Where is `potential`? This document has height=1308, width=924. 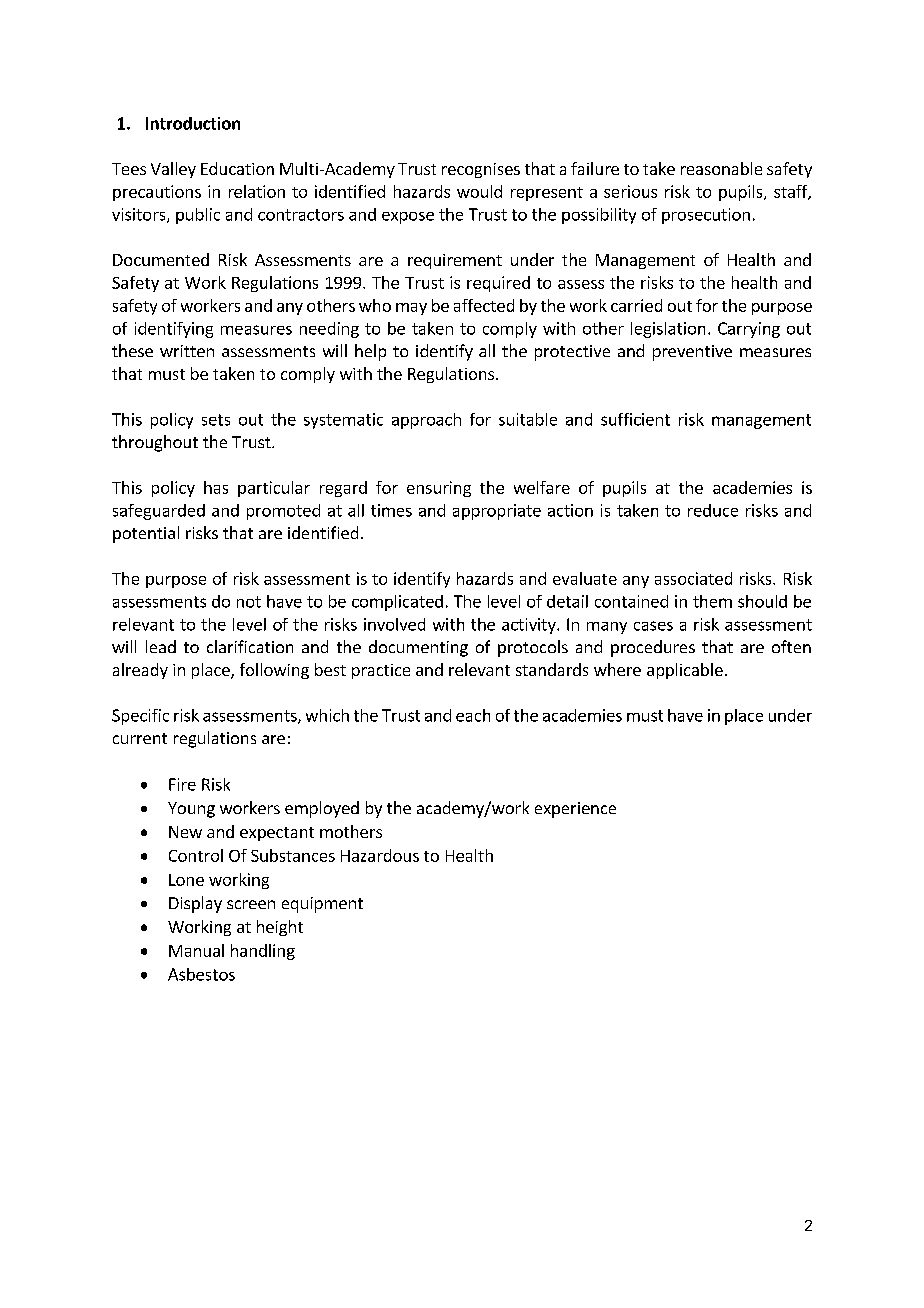 potential is located at coordinates (146, 534).
